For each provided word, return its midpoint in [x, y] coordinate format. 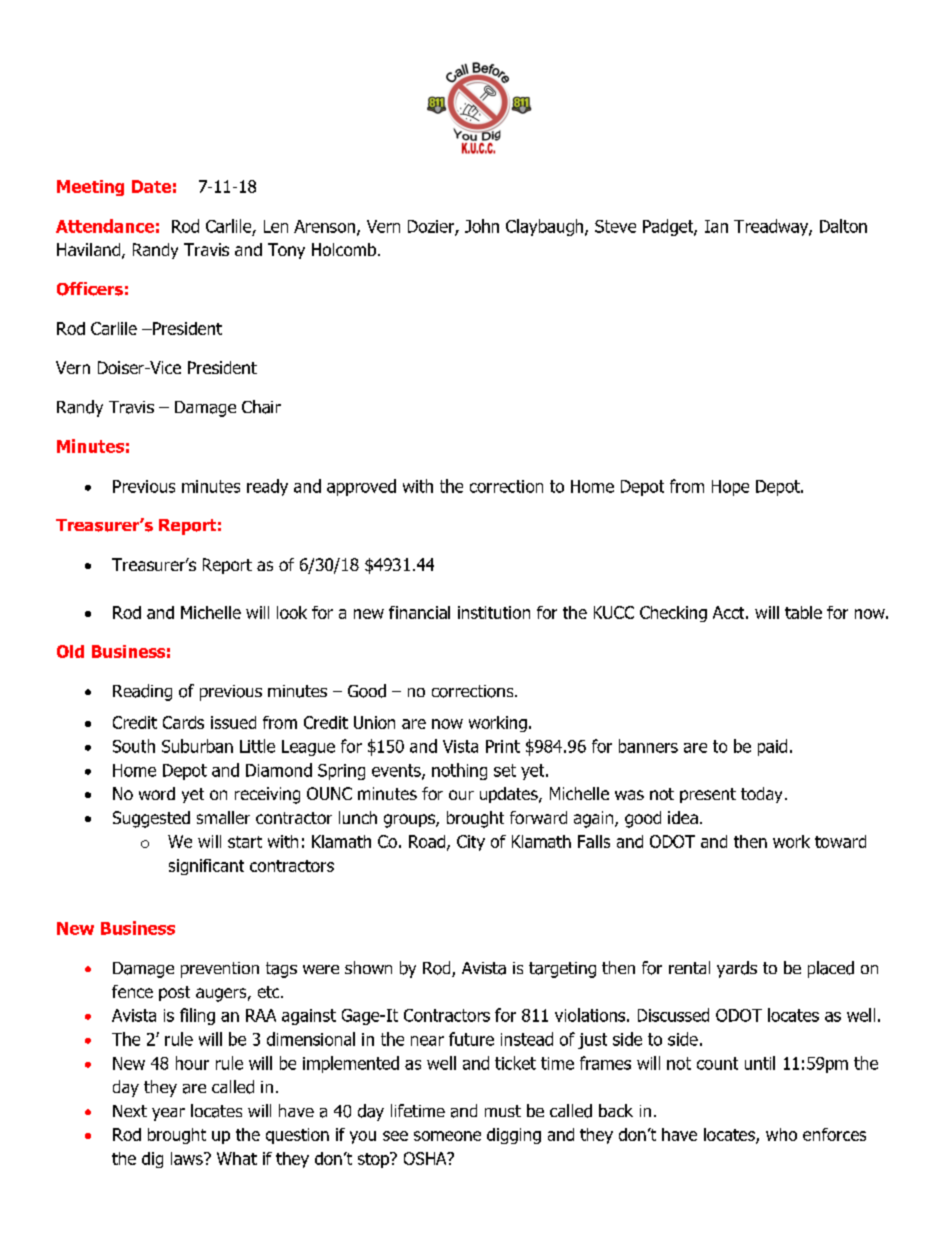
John [482, 226]
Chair [261, 407]
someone [447, 1136]
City [471, 843]
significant [206, 867]
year [168, 1114]
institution [494, 612]
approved [361, 487]
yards [737, 969]
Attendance [105, 226]
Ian [716, 226]
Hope [730, 488]
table [803, 612]
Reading [142, 692]
